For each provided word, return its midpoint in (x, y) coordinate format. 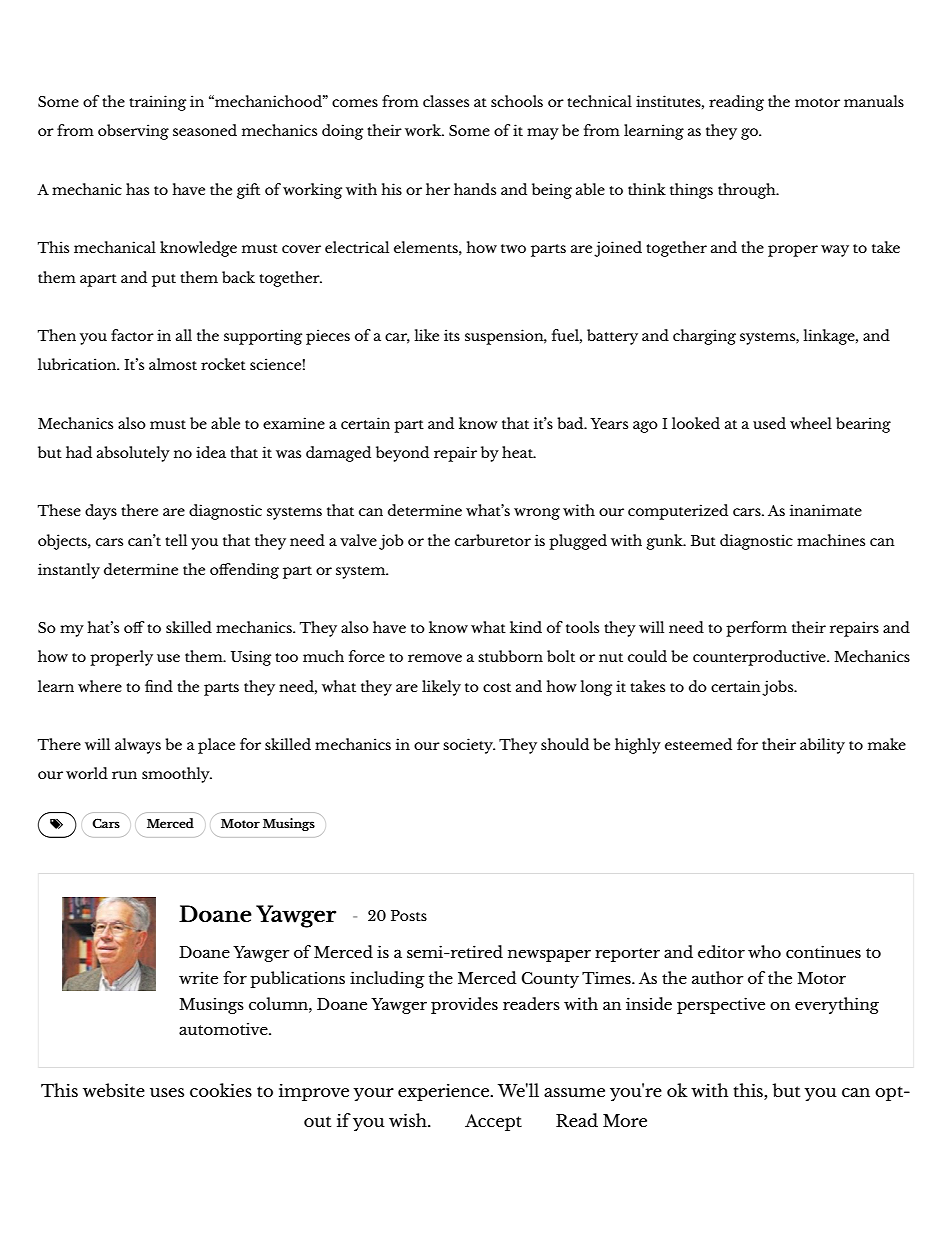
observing (133, 132)
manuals (874, 101)
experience (444, 1092)
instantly (69, 571)
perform (756, 629)
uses (167, 1092)
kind (526, 627)
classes (446, 101)
